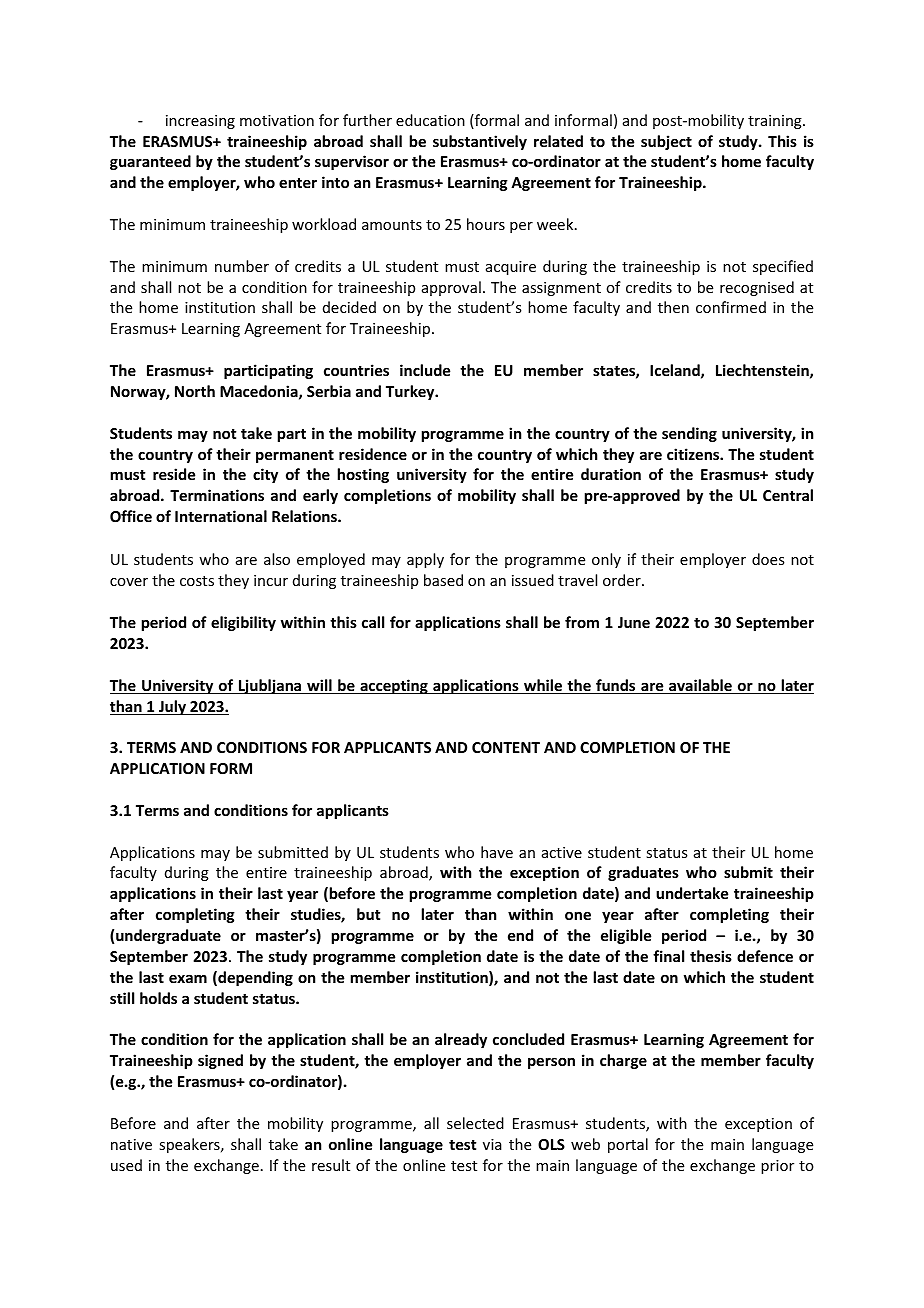  Describe the element at coordinates (200, 122) in the document. I see `increasing` at that location.
